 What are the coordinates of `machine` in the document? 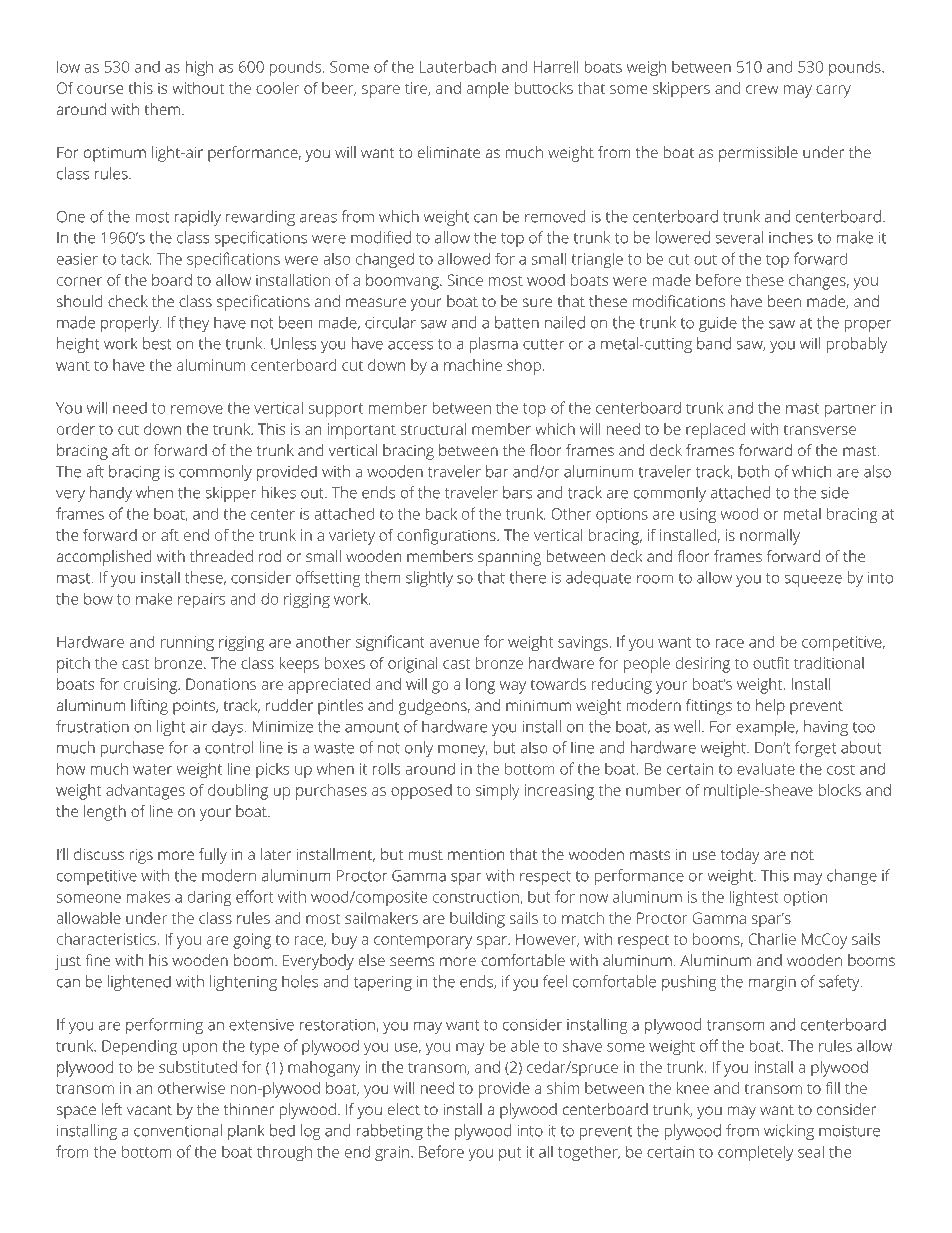 It's located at (473, 365).
